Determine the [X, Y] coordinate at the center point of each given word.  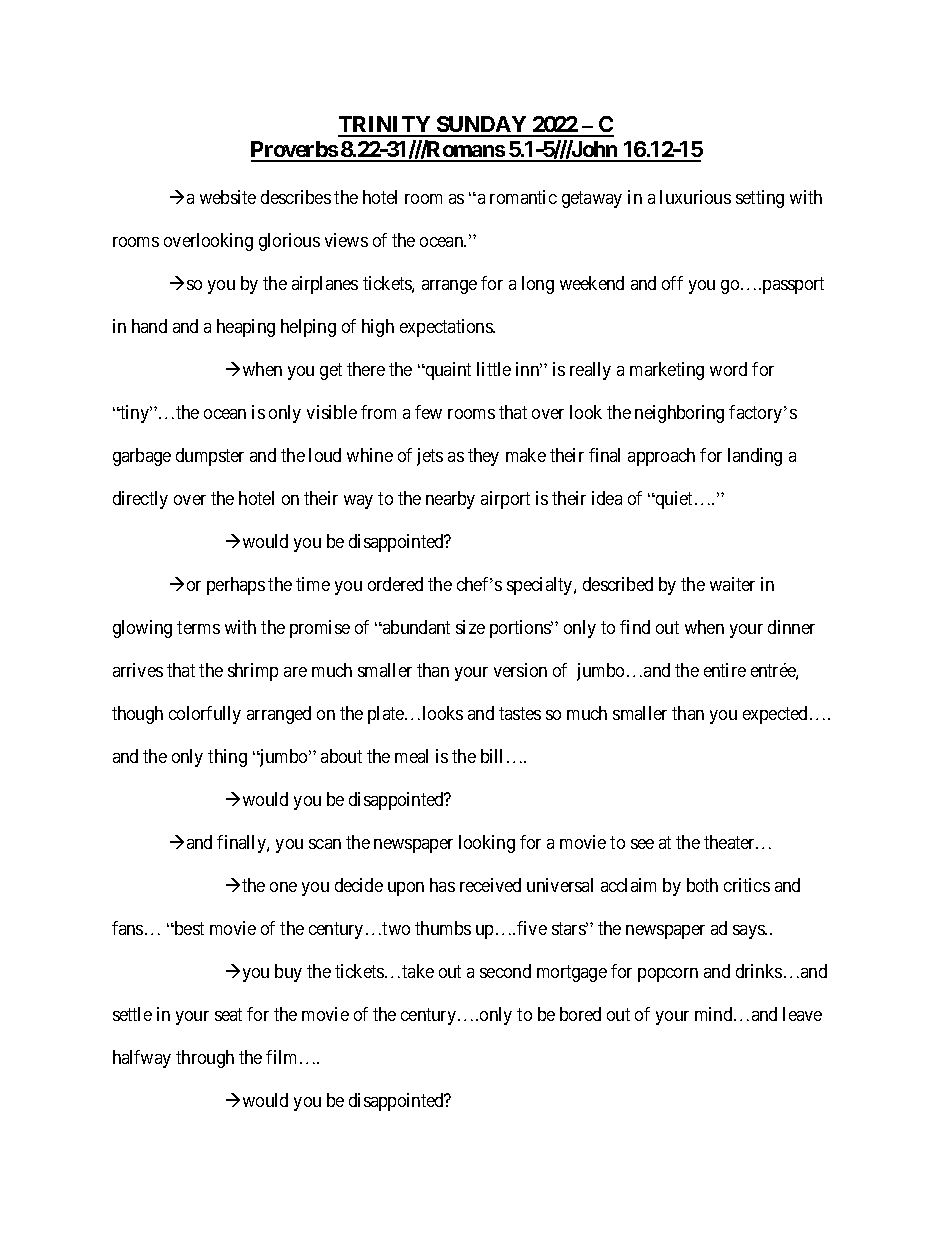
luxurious [695, 197]
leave [802, 1014]
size [470, 627]
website [228, 197]
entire [725, 670]
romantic [523, 197]
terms [198, 627]
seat [228, 1014]
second [505, 971]
